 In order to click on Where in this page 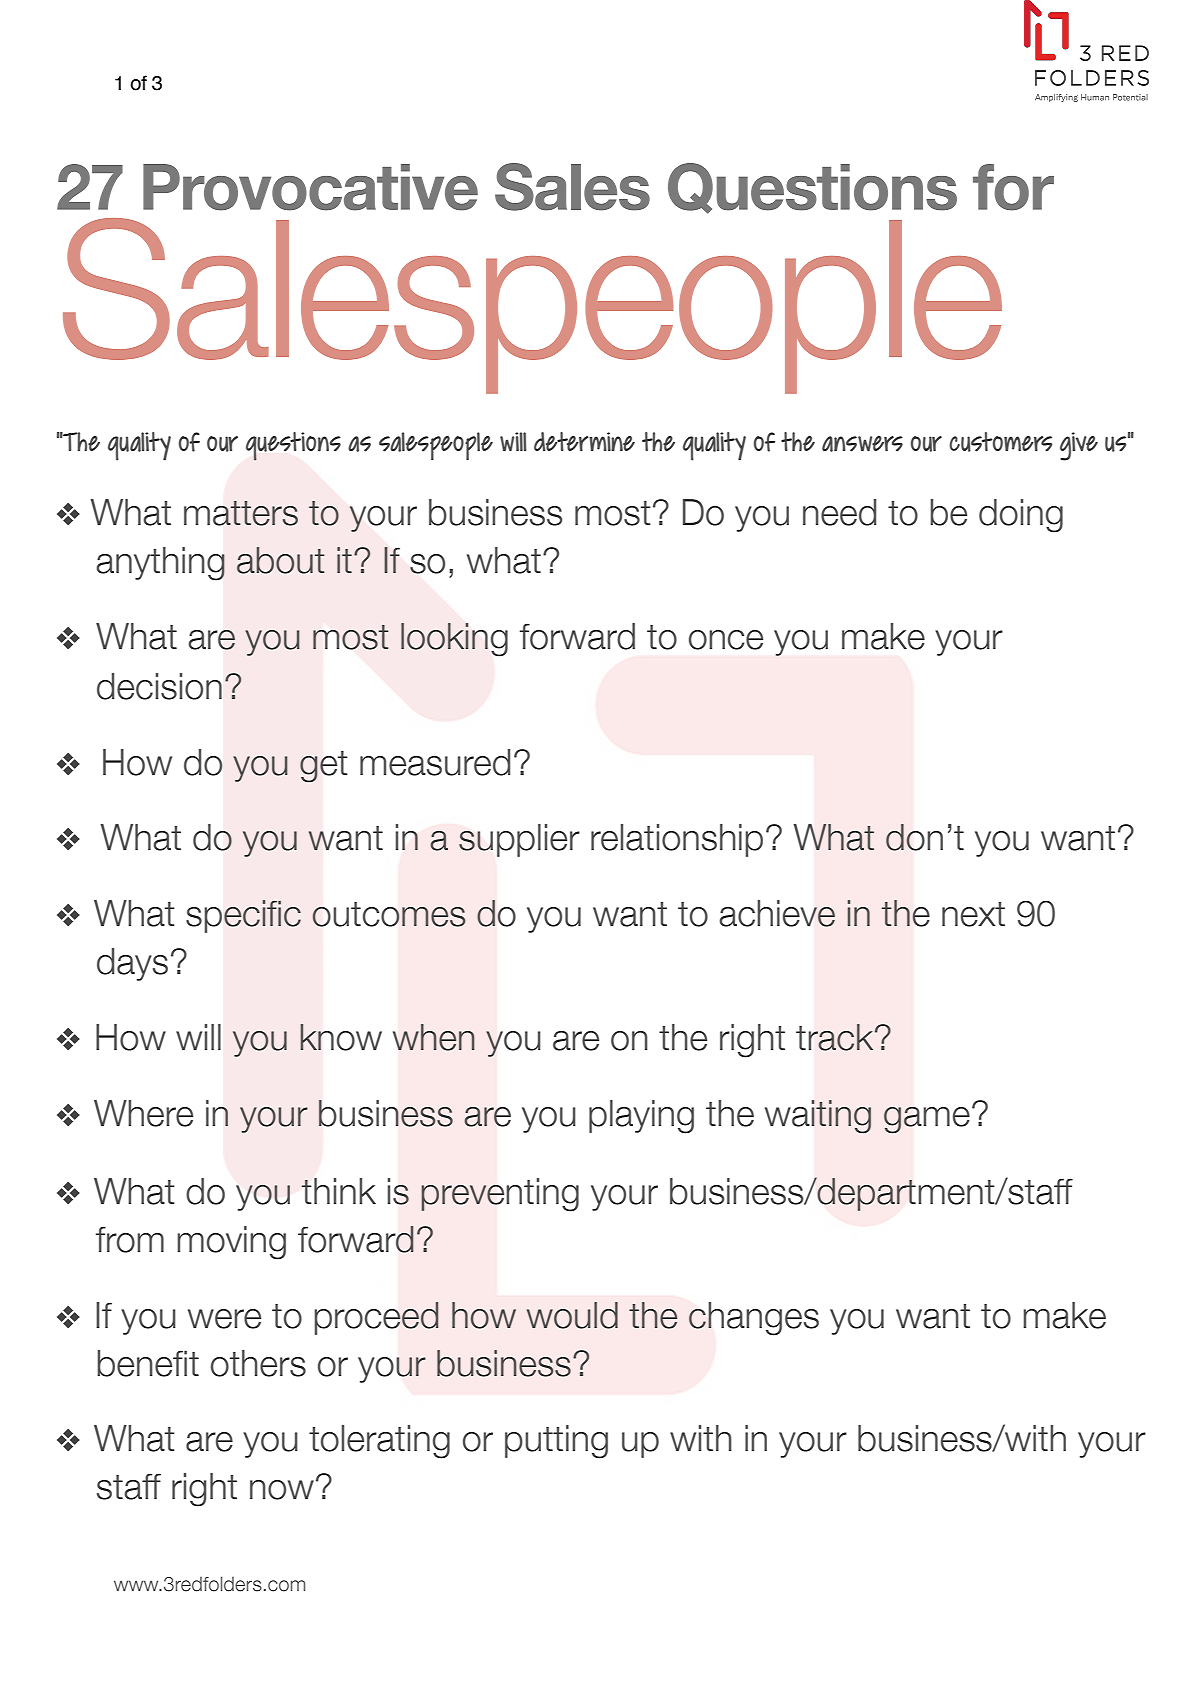, I will do `click(143, 1113)`.
